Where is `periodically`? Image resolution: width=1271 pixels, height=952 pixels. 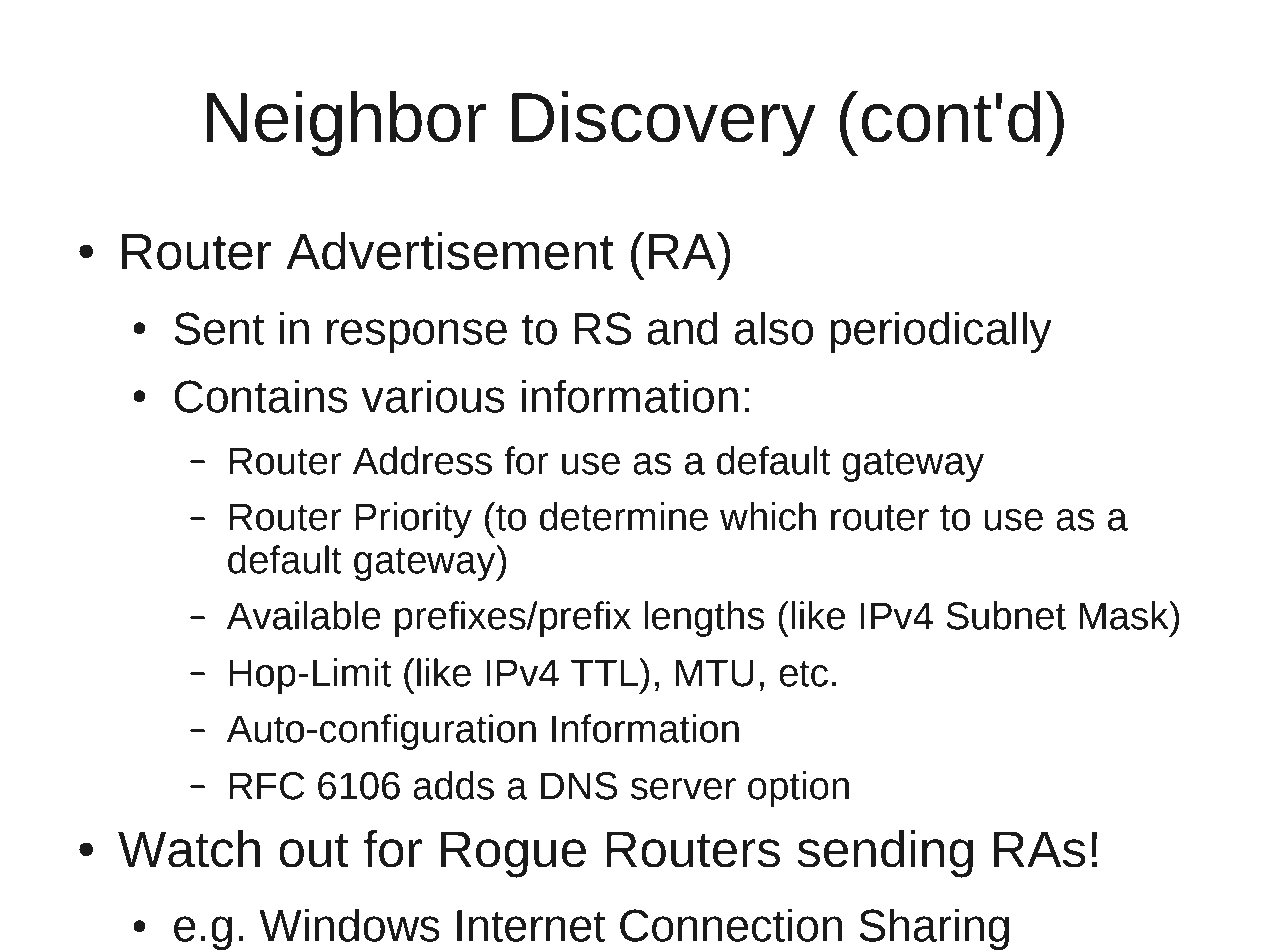 periodically is located at coordinates (941, 332).
